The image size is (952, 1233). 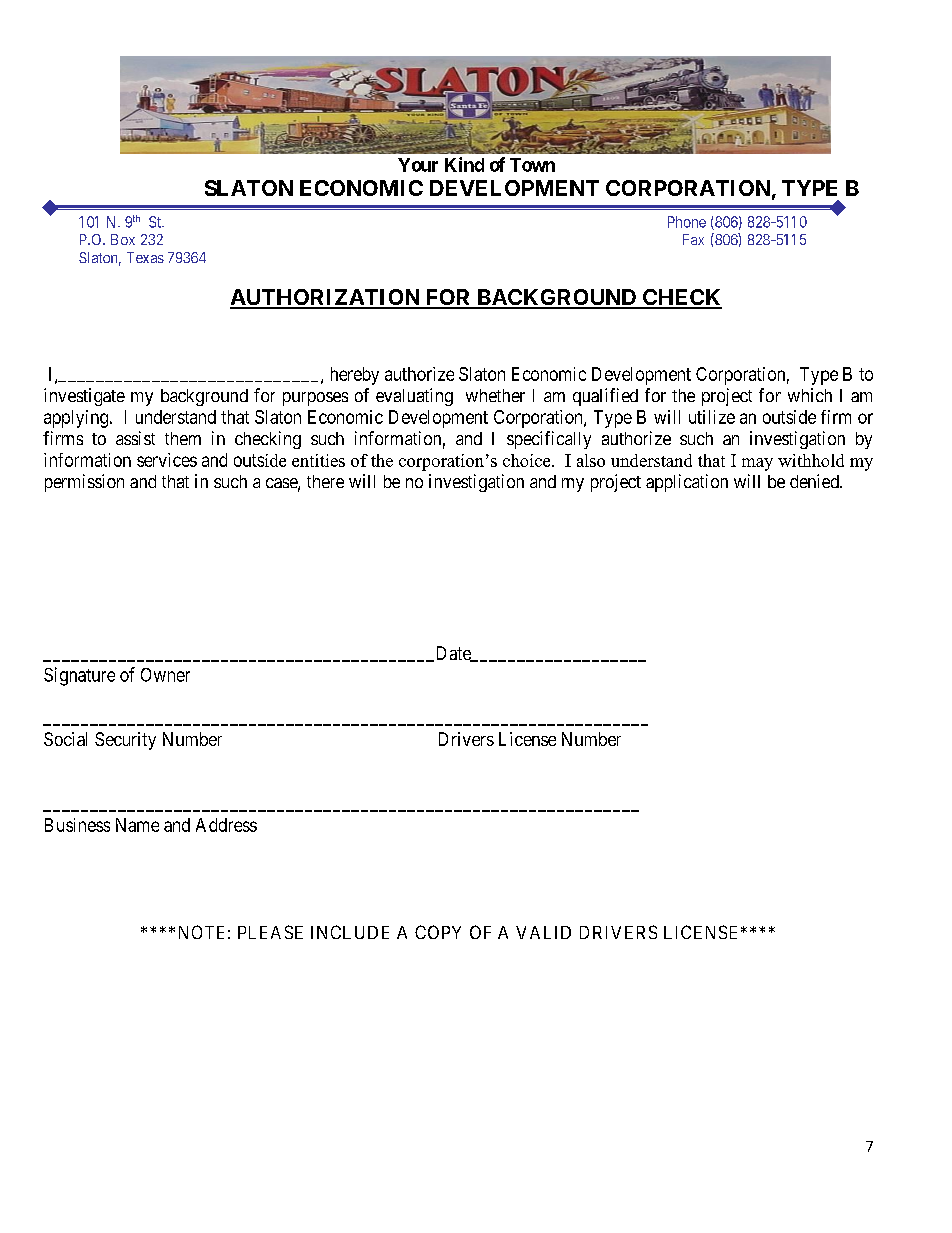 I want to click on choice, so click(x=528, y=460).
